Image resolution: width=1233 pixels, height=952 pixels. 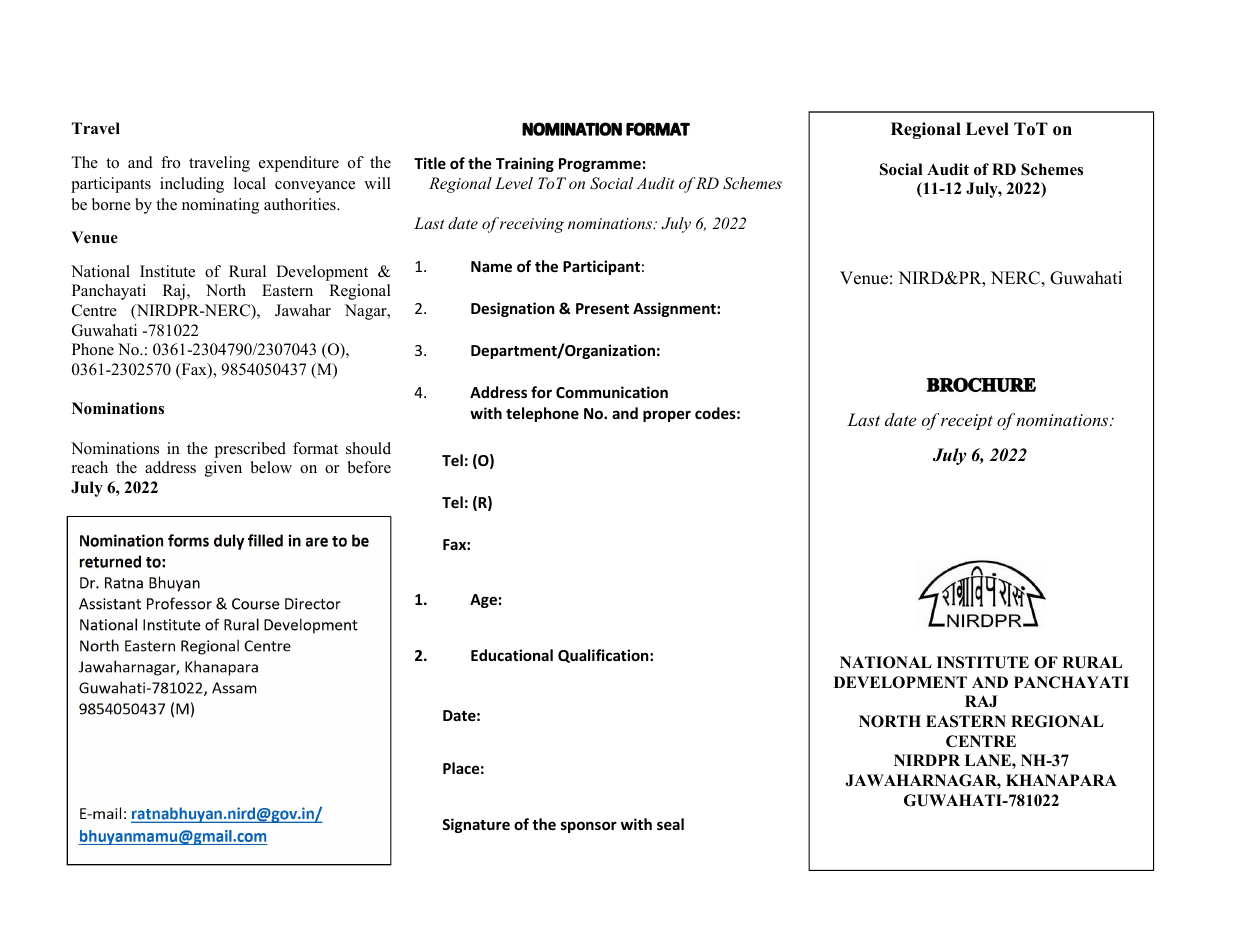 I want to click on prescribed, so click(x=250, y=450).
